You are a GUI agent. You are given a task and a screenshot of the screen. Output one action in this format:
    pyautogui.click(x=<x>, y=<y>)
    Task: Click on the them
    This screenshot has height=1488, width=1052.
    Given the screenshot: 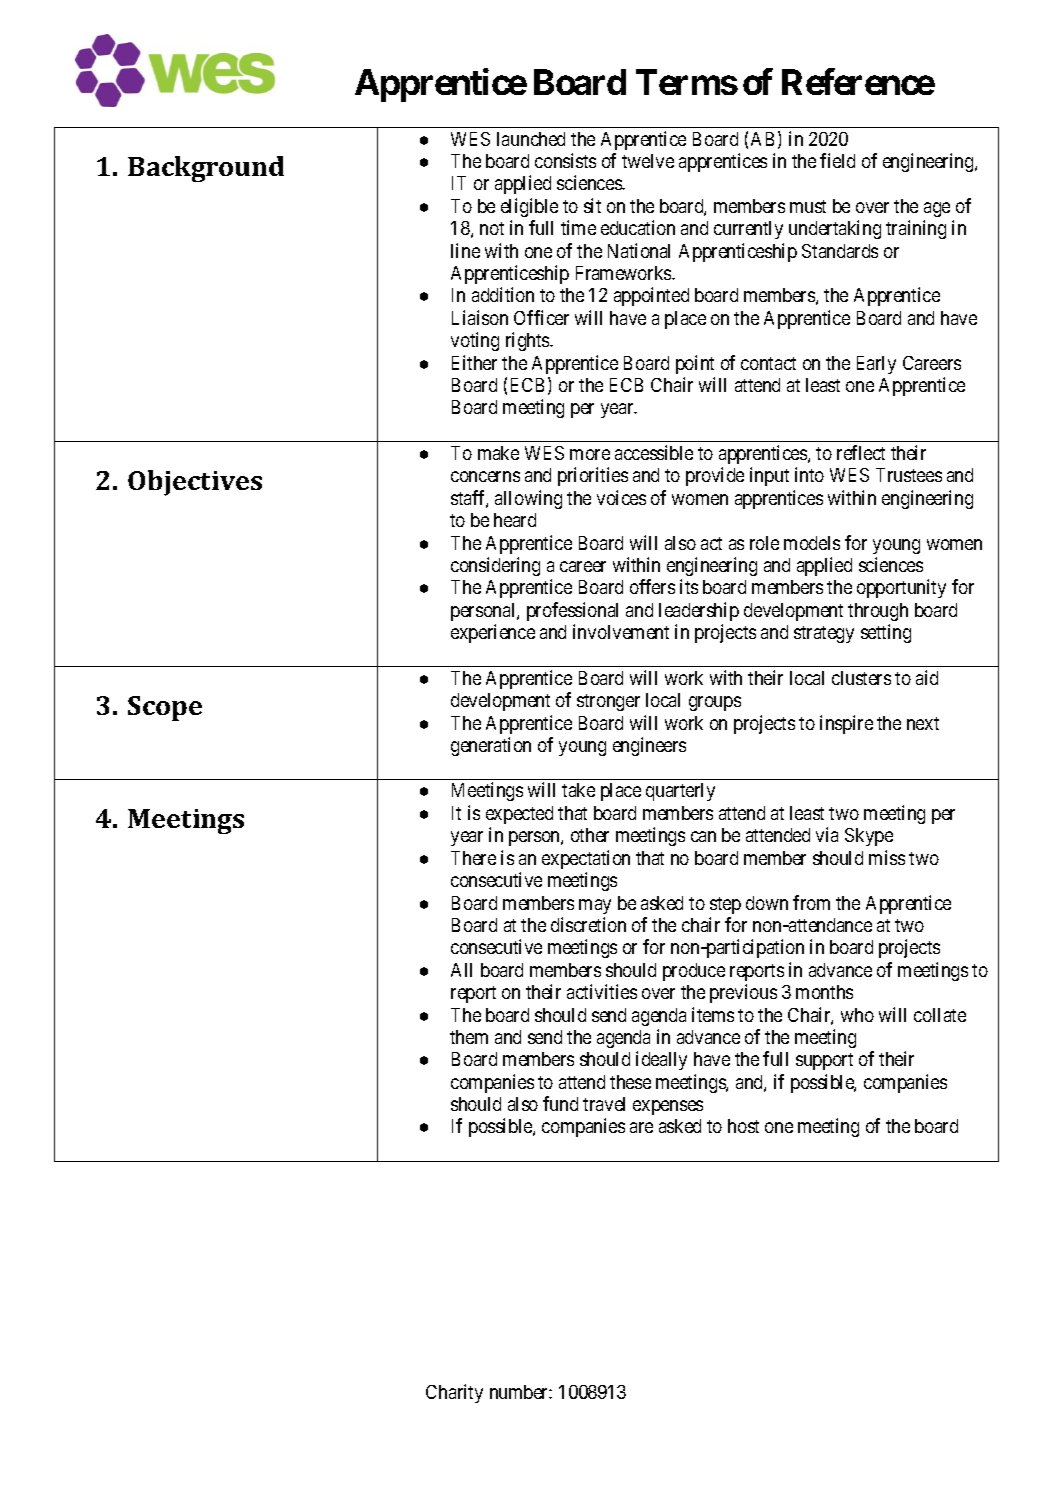 What is the action you would take?
    pyautogui.click(x=469, y=1037)
